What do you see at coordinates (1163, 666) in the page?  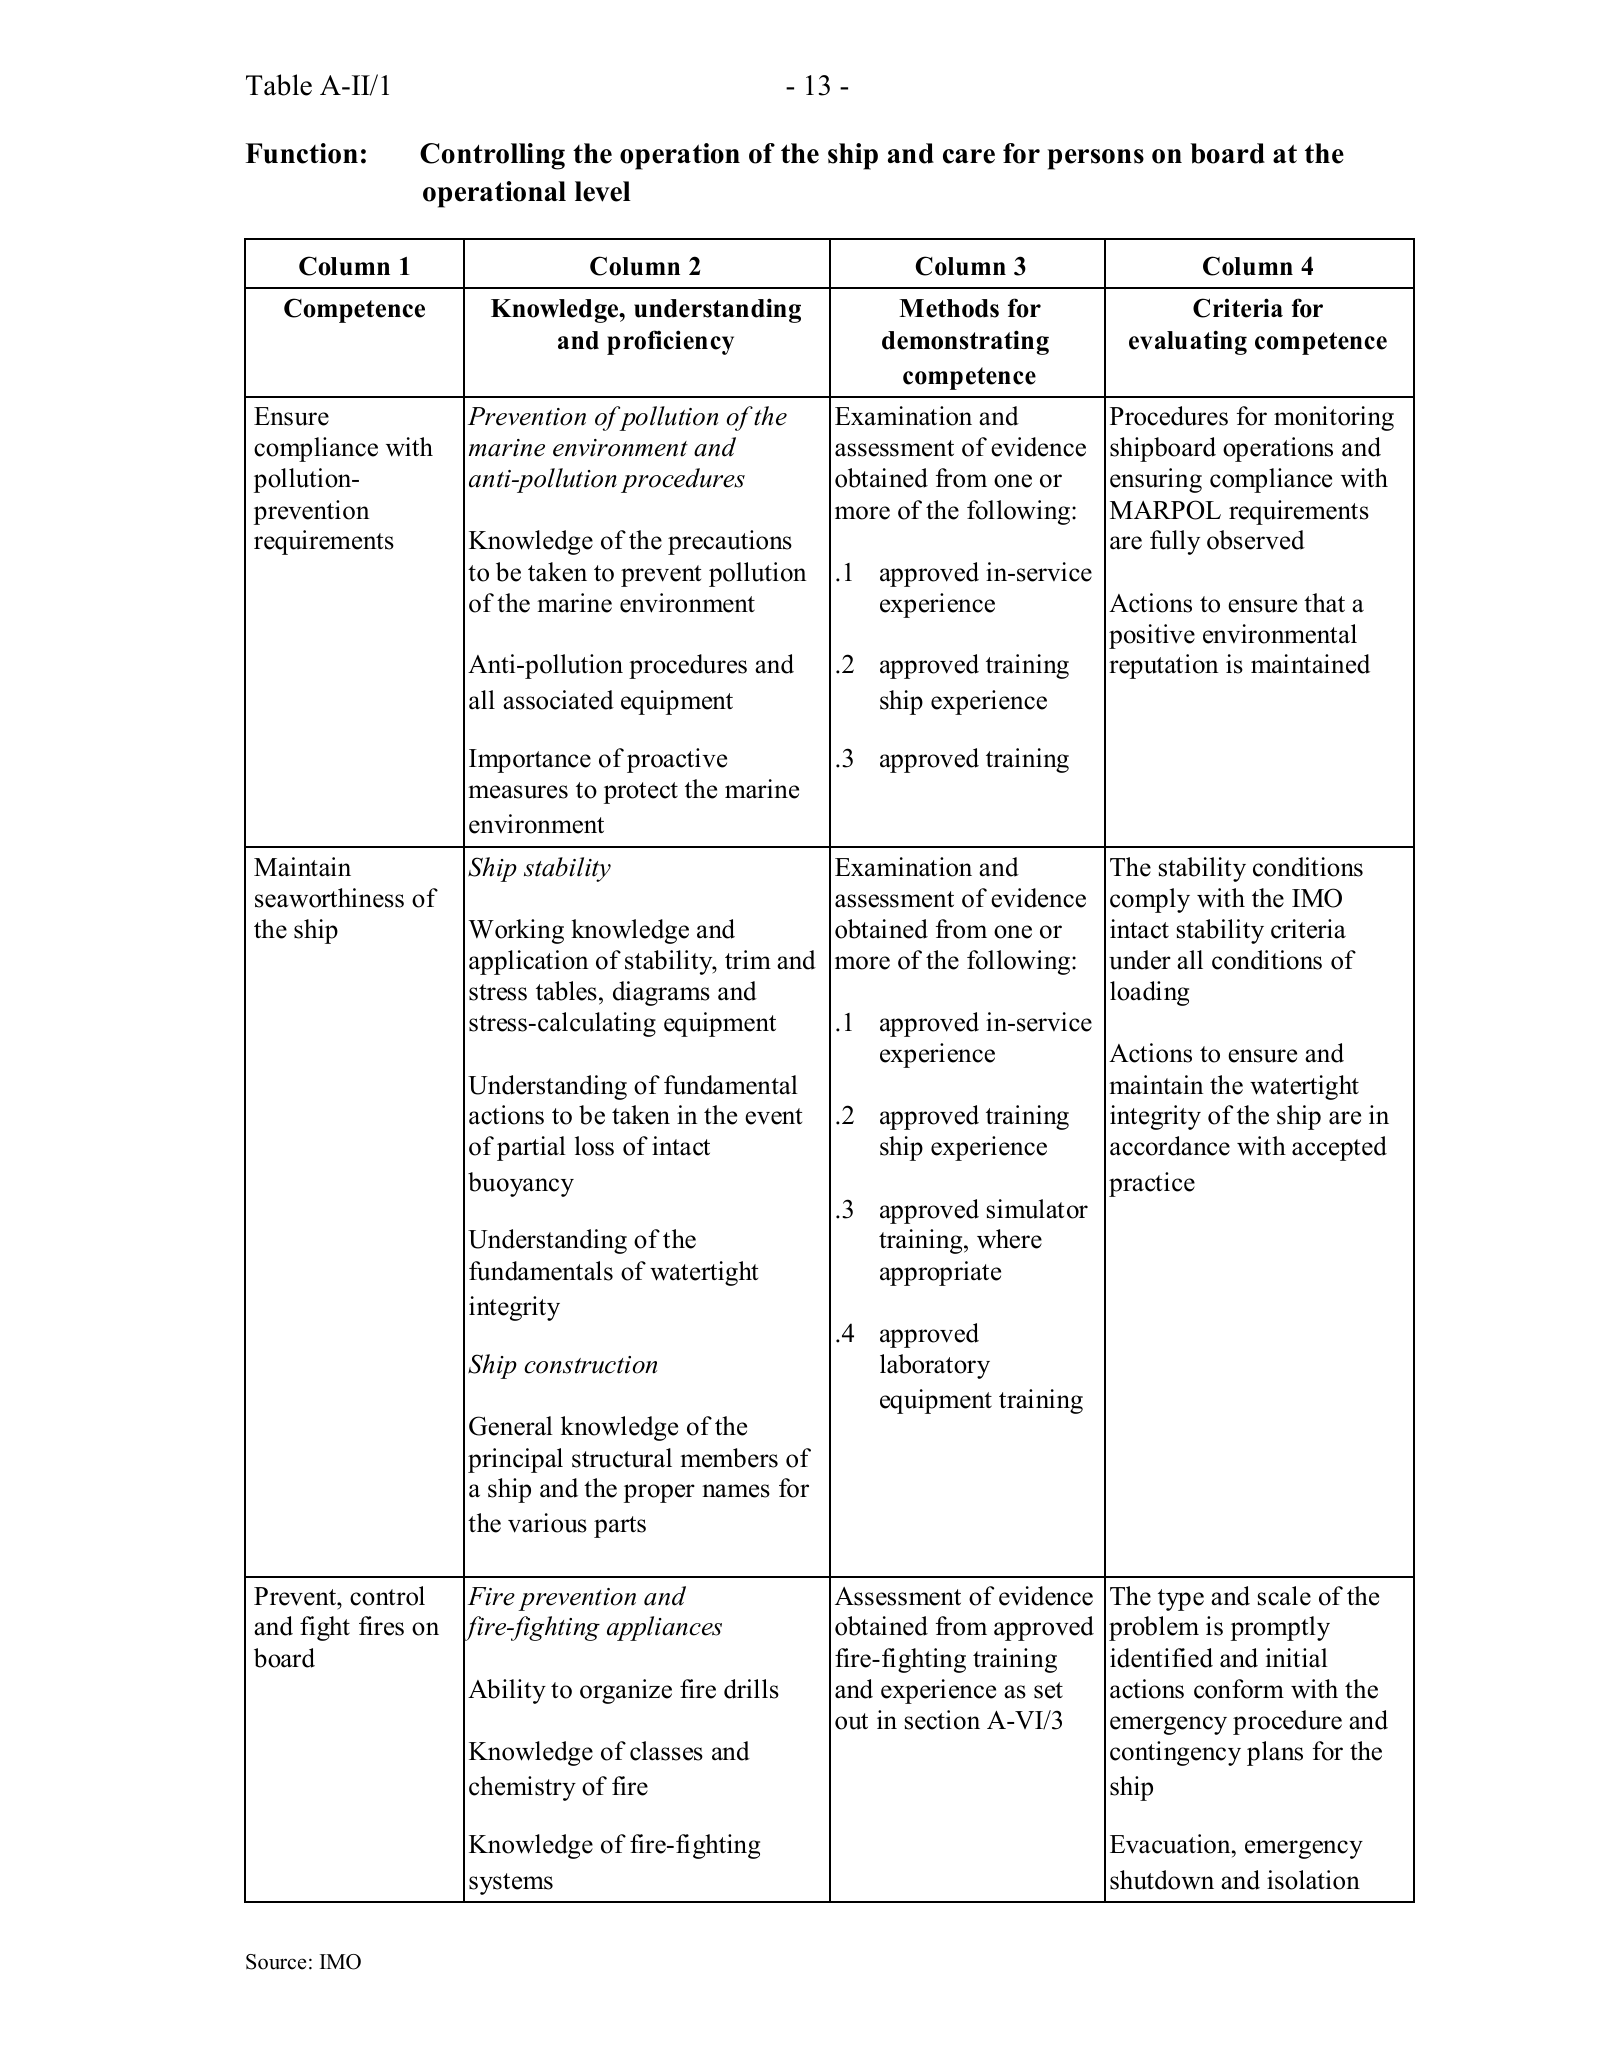 I see `reputation` at bounding box center [1163, 666].
